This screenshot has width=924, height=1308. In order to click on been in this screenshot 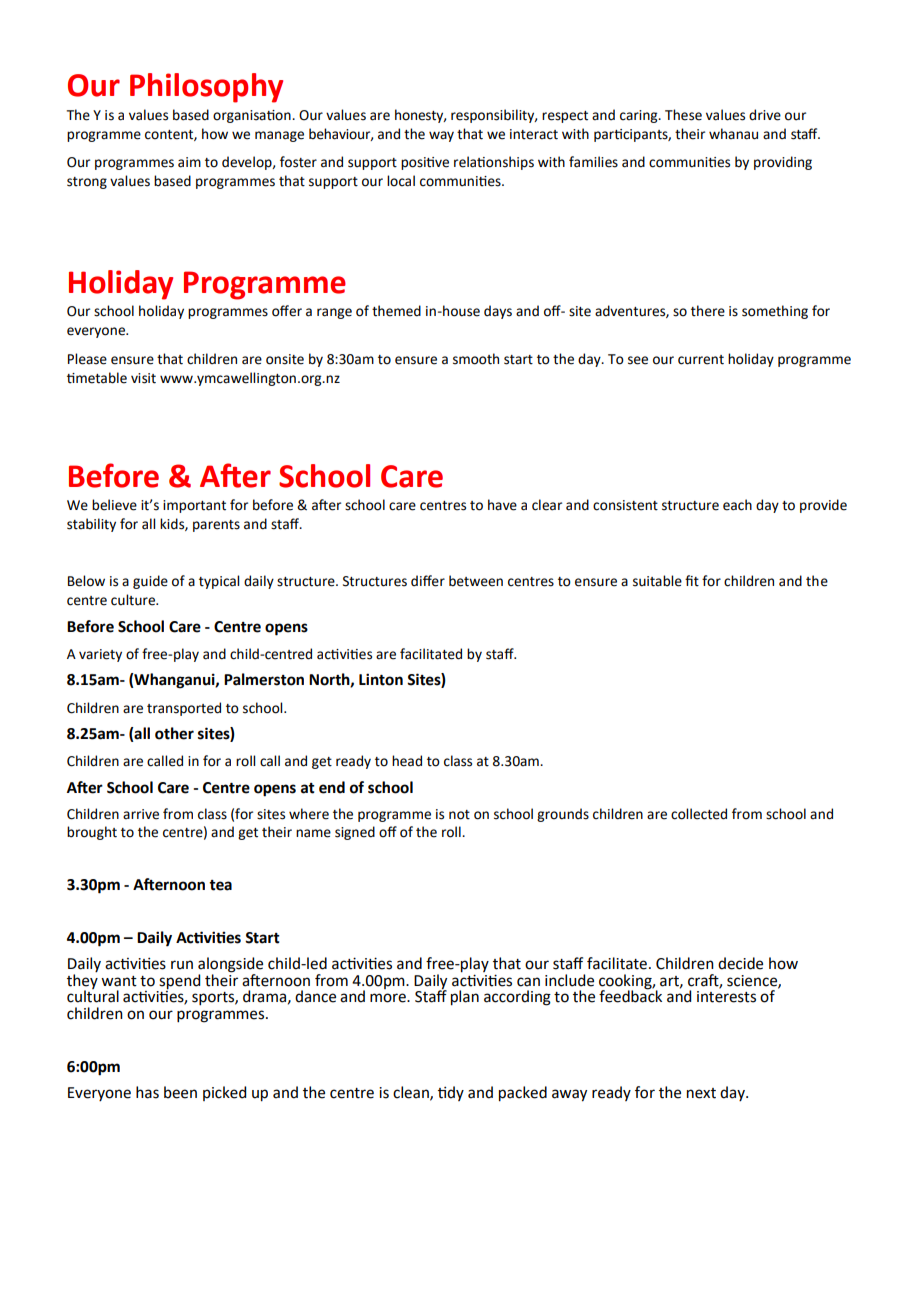, I will do `click(180, 1092)`.
